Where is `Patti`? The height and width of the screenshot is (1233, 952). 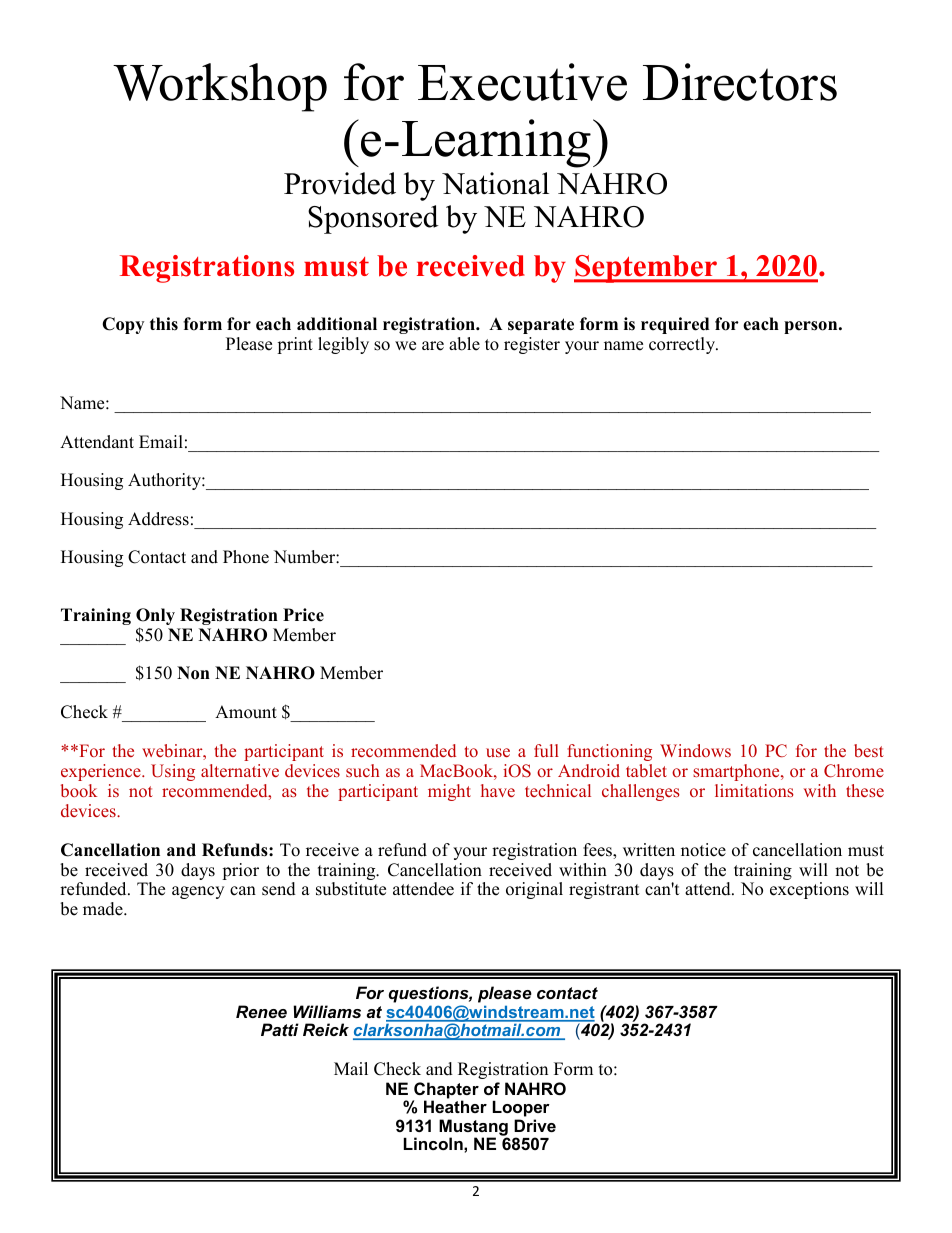 Patti is located at coordinates (280, 1029).
